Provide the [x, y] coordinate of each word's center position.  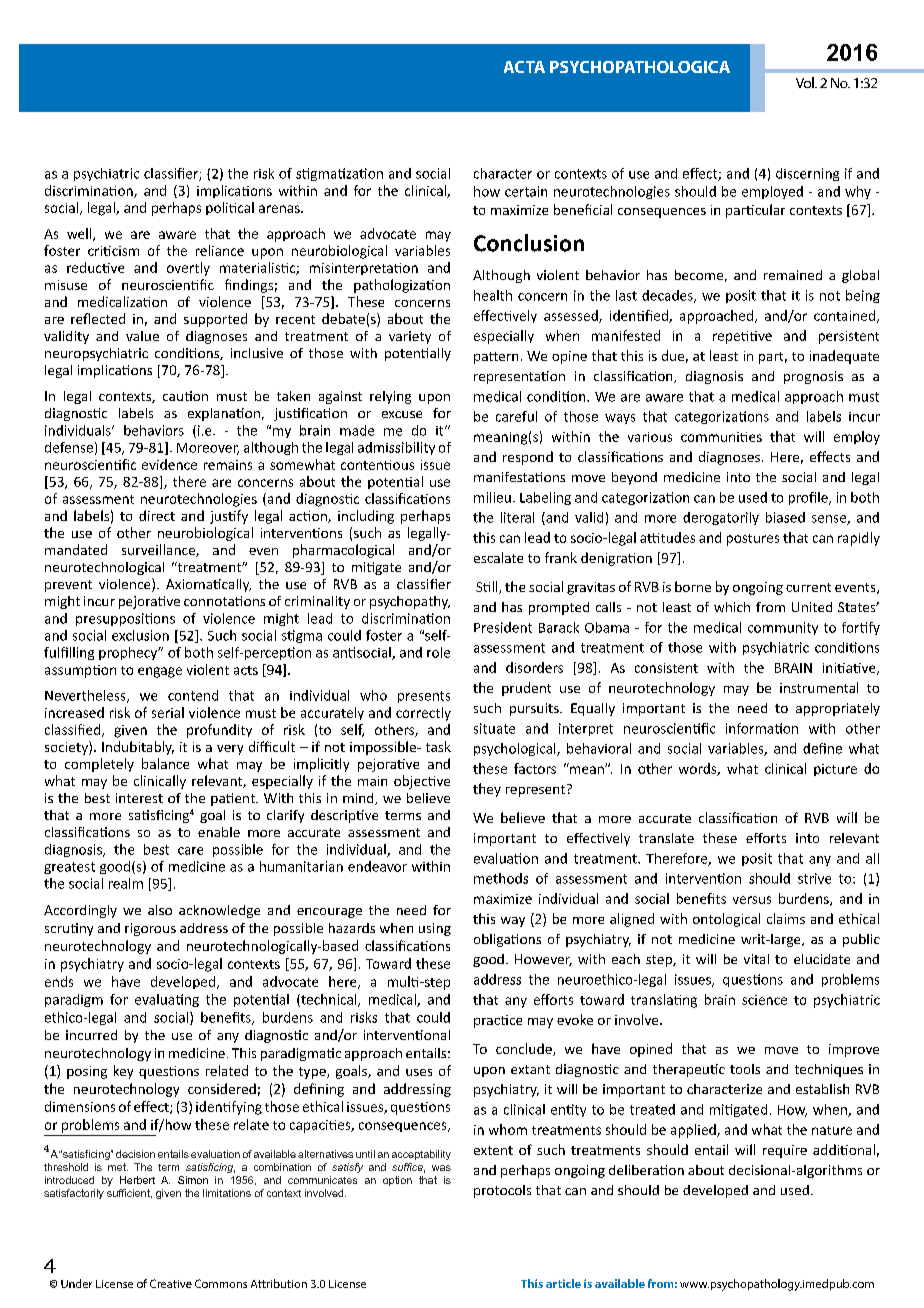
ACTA [524, 67]
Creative [171, 1283]
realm [126, 883]
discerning [807, 174]
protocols [502, 1191]
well [80, 234]
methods [501, 878]
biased [785, 517]
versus [752, 900]
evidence [169, 464]
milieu [492, 497]
